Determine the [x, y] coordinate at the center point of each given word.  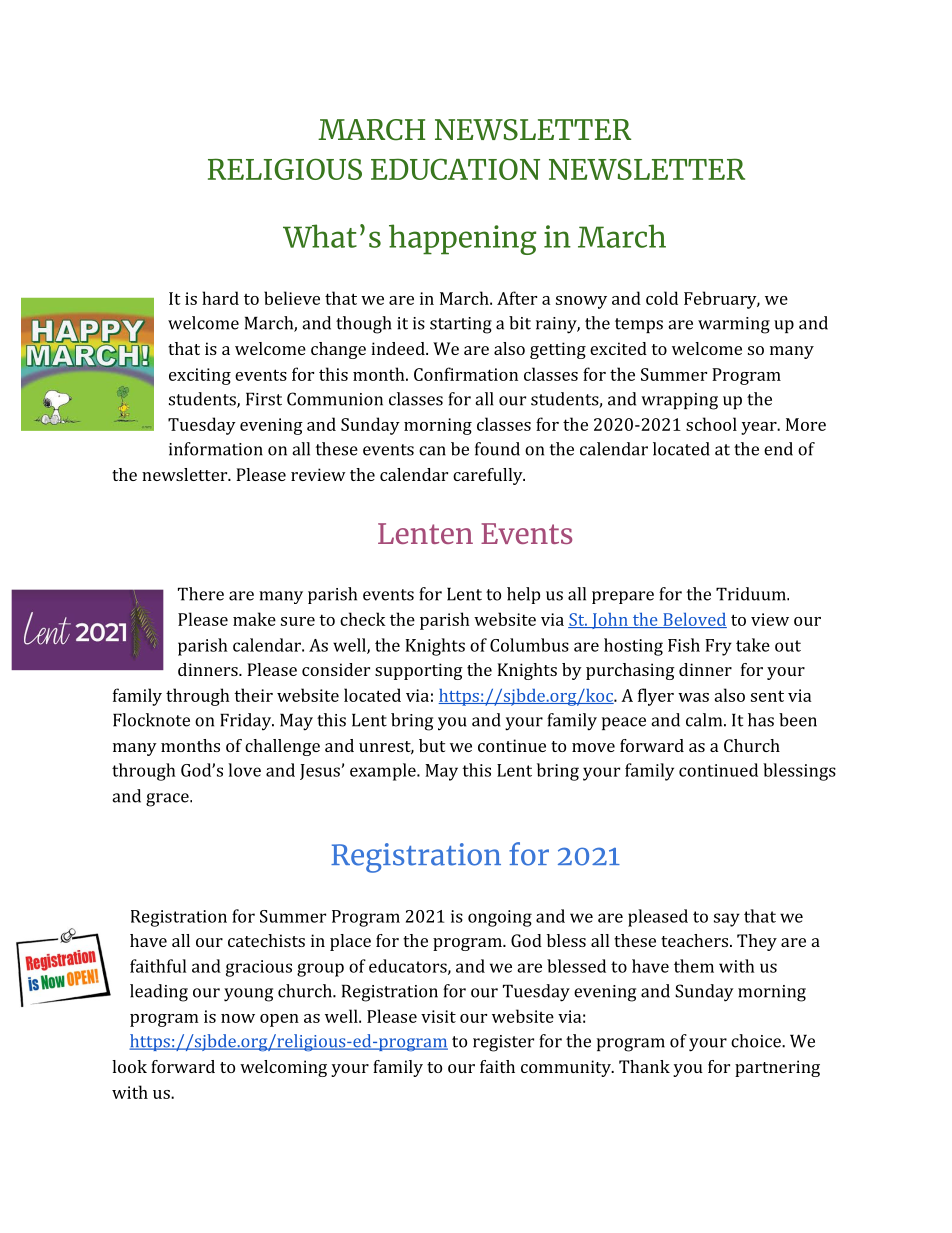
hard [220, 298]
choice [757, 1041]
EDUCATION [455, 169]
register [503, 1043]
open [279, 1020]
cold [662, 298]
